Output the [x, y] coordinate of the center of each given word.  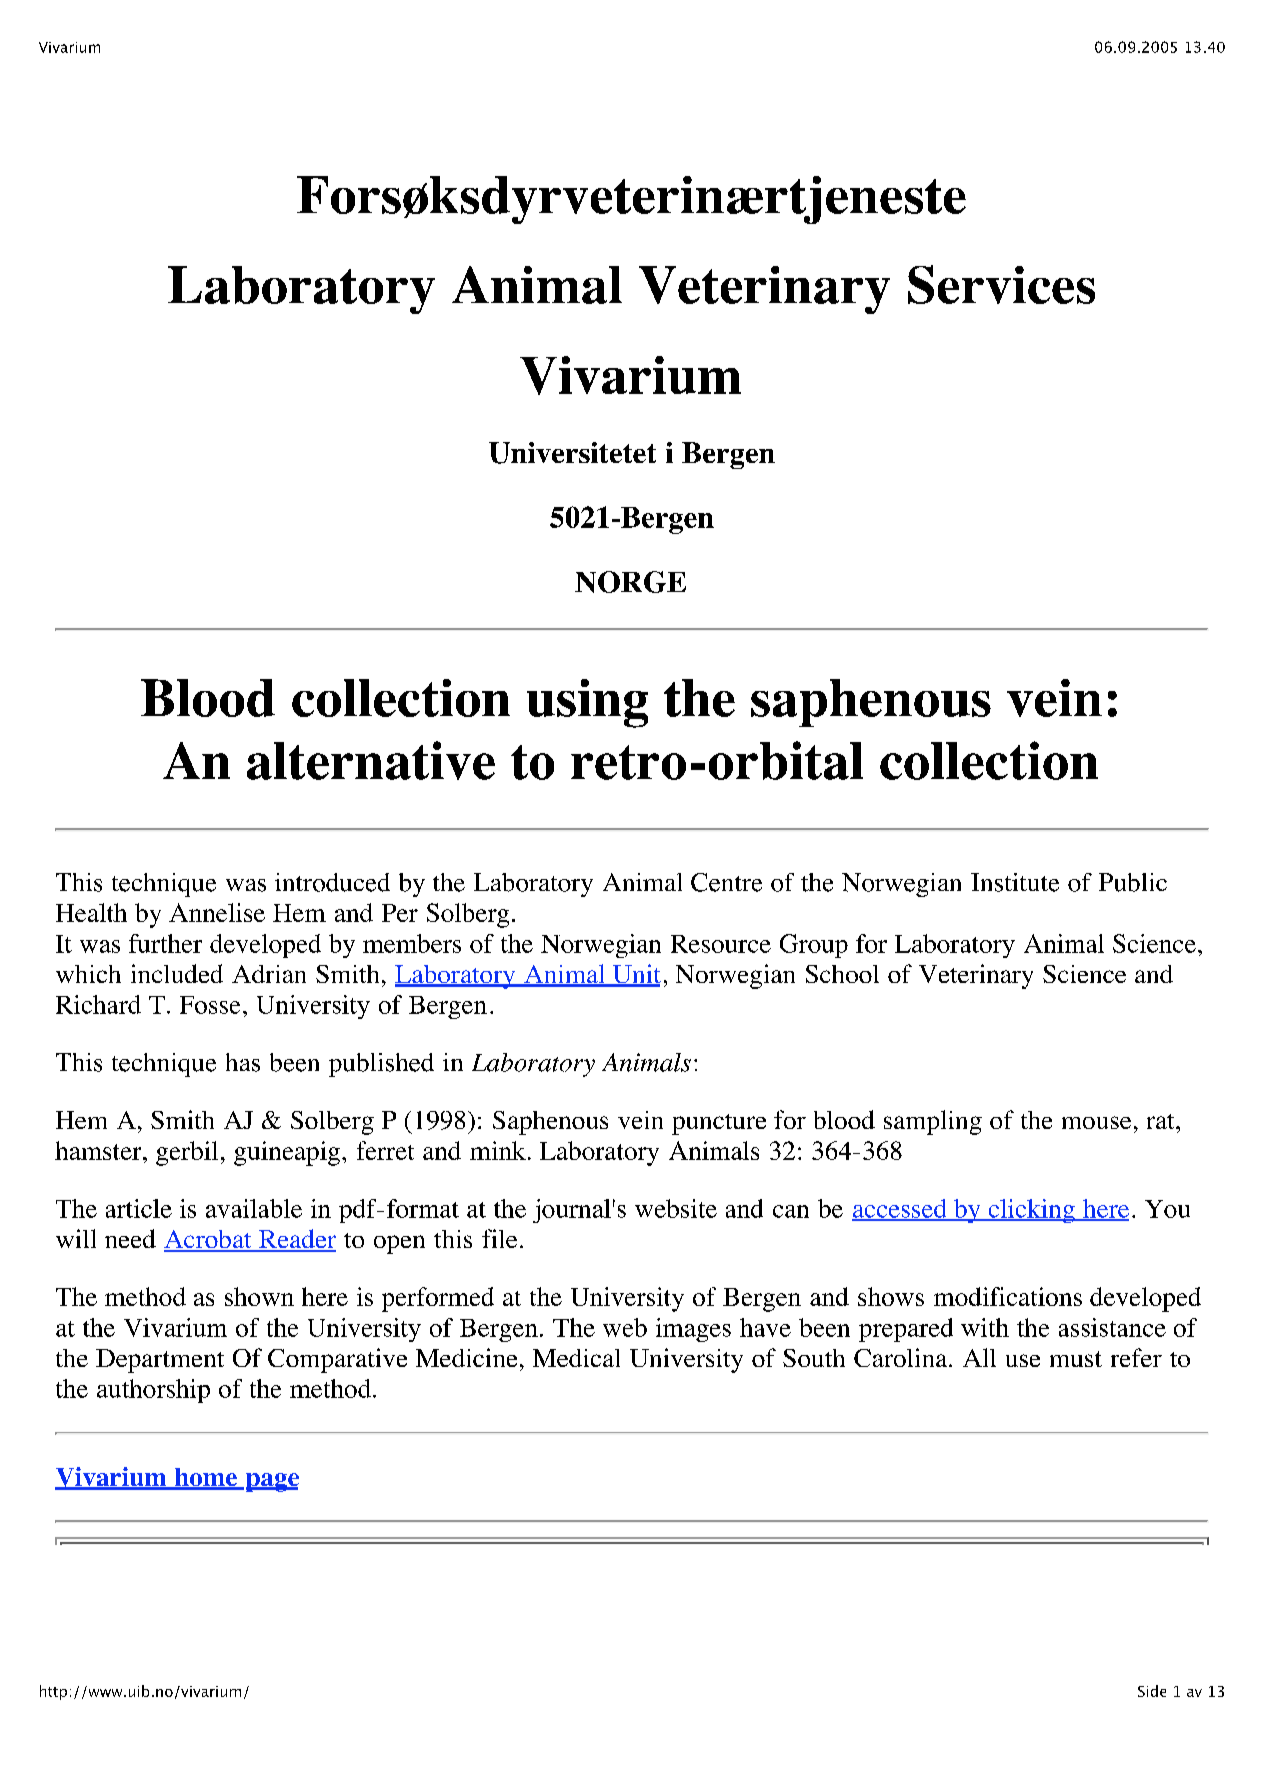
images [693, 1330]
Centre [726, 882]
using [587, 703]
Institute [1015, 882]
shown [259, 1296]
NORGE [630, 582]
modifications [1008, 1296]
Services [1001, 284]
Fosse [210, 1005]
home [205, 1478]
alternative [371, 760]
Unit [635, 975]
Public [1133, 882]
